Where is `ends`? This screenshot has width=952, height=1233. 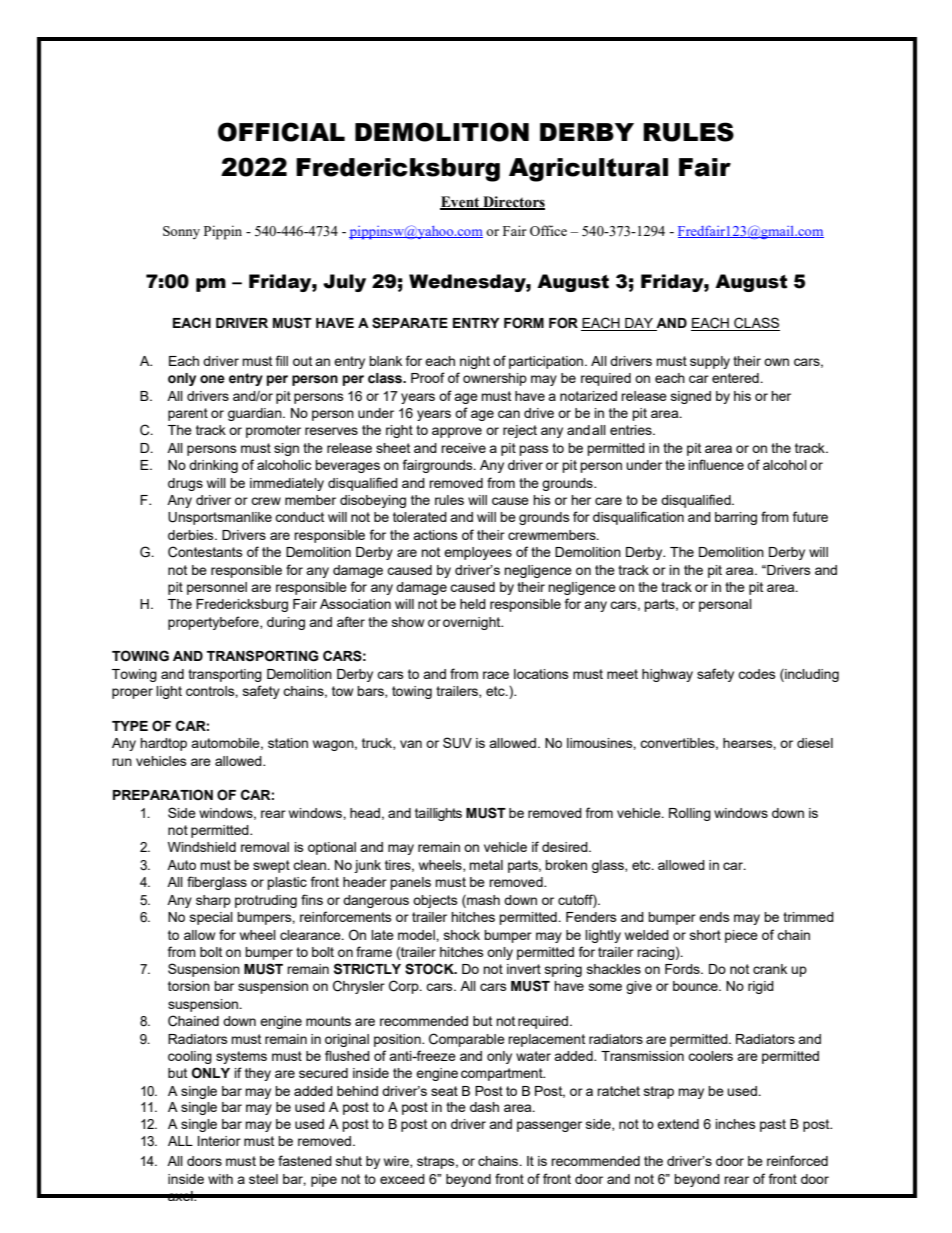 ends is located at coordinates (714, 917).
